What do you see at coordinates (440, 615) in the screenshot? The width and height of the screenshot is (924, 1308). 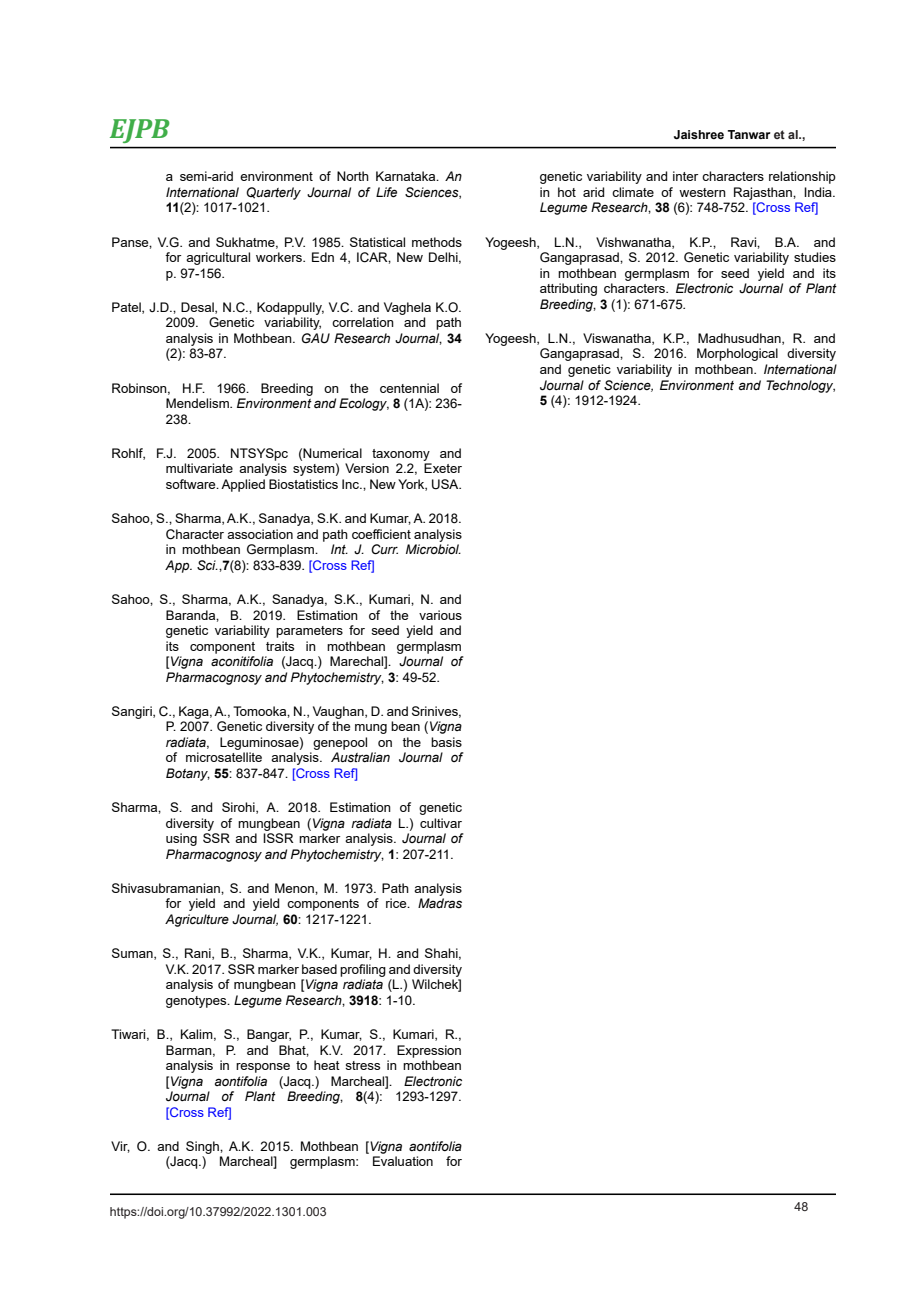 I see `various` at bounding box center [440, 615].
